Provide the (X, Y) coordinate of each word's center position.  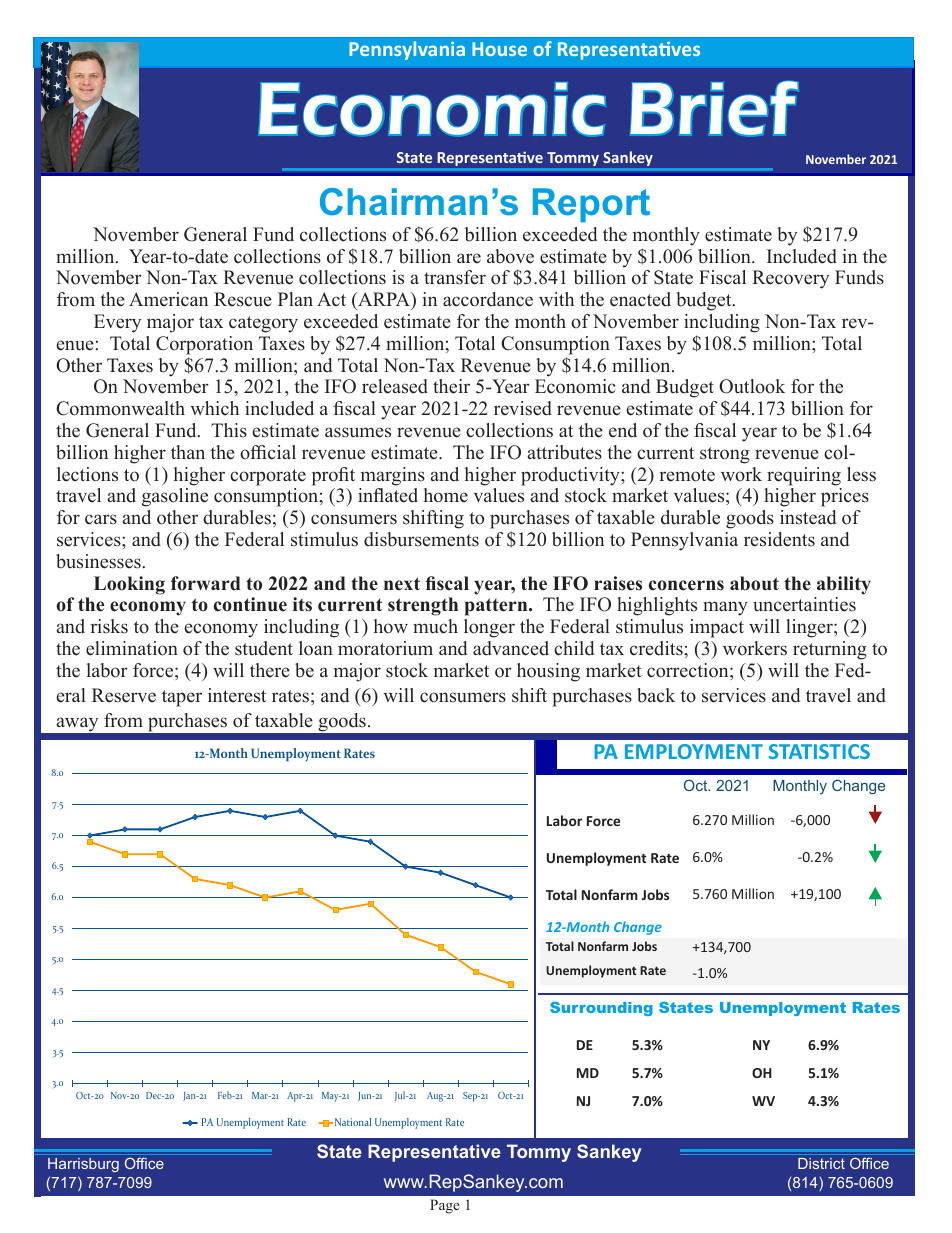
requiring (804, 476)
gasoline (175, 497)
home (446, 495)
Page (445, 1206)
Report (591, 205)
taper (182, 698)
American (168, 299)
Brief (714, 108)
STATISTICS (819, 751)
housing (548, 672)
